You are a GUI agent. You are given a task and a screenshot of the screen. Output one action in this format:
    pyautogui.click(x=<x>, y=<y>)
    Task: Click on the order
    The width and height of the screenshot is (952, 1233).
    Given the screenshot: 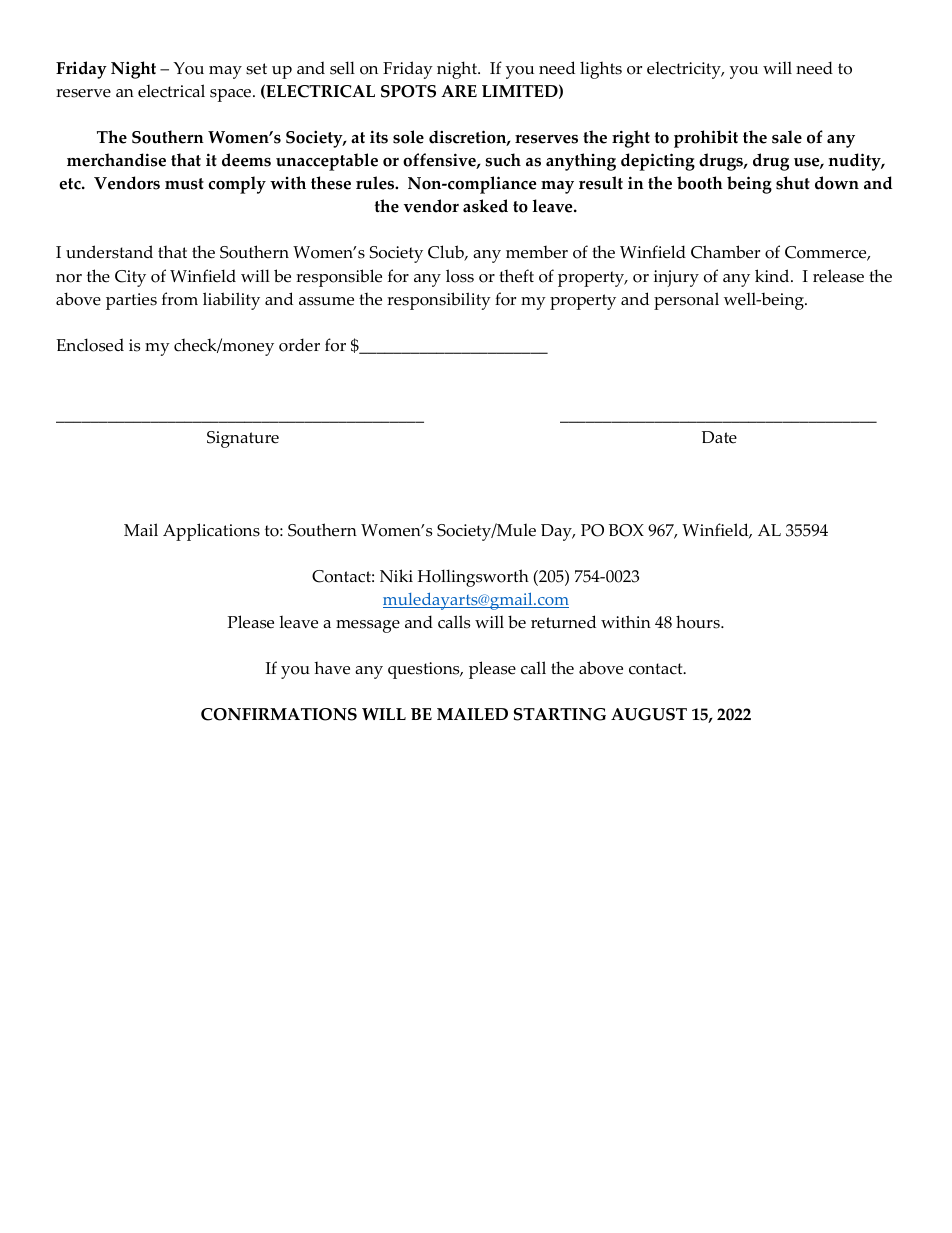 What is the action you would take?
    pyautogui.click(x=299, y=345)
